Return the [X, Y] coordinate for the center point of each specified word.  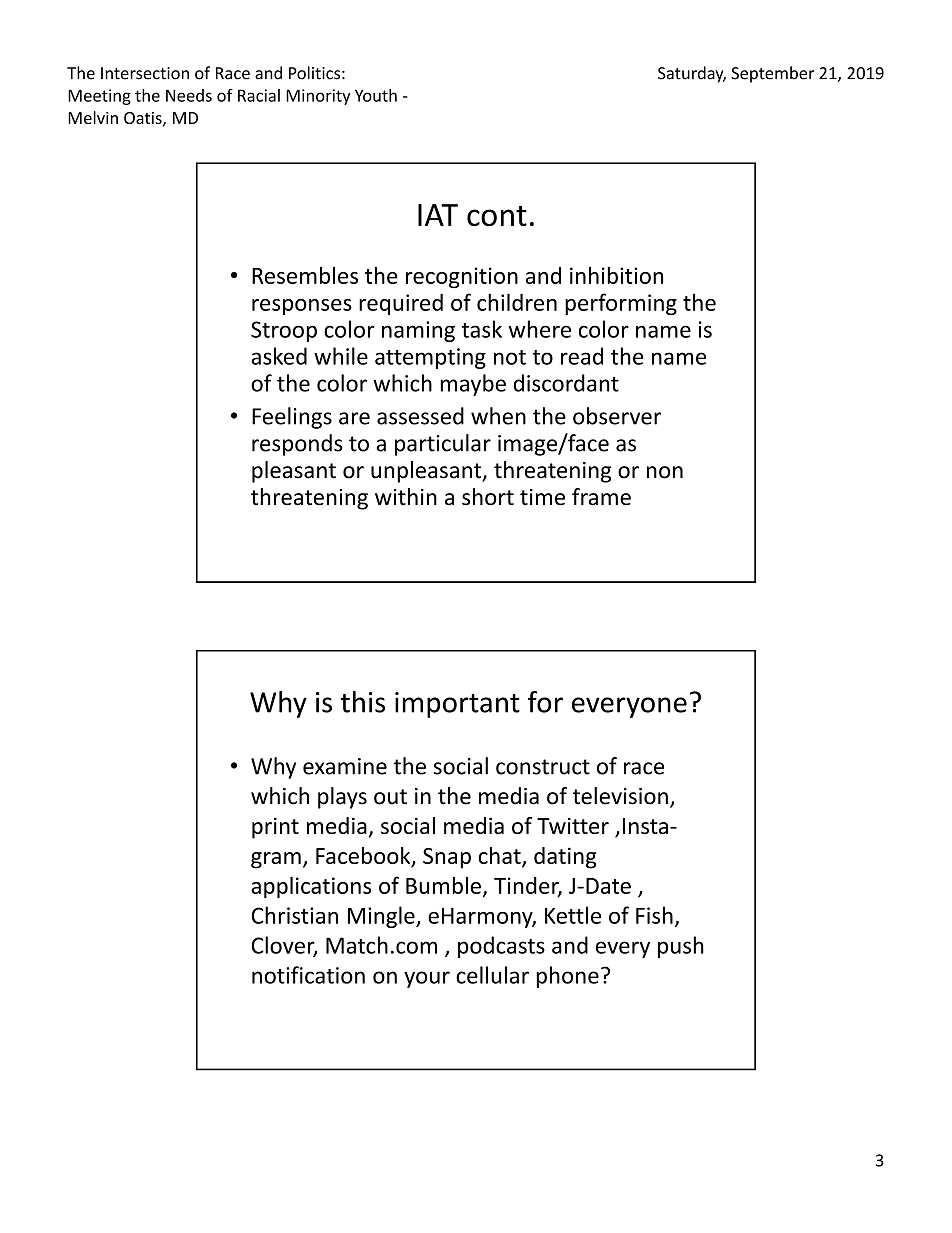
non [665, 472]
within [406, 497]
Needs [189, 95]
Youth [376, 95]
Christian [295, 915]
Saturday [692, 74]
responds [297, 445]
